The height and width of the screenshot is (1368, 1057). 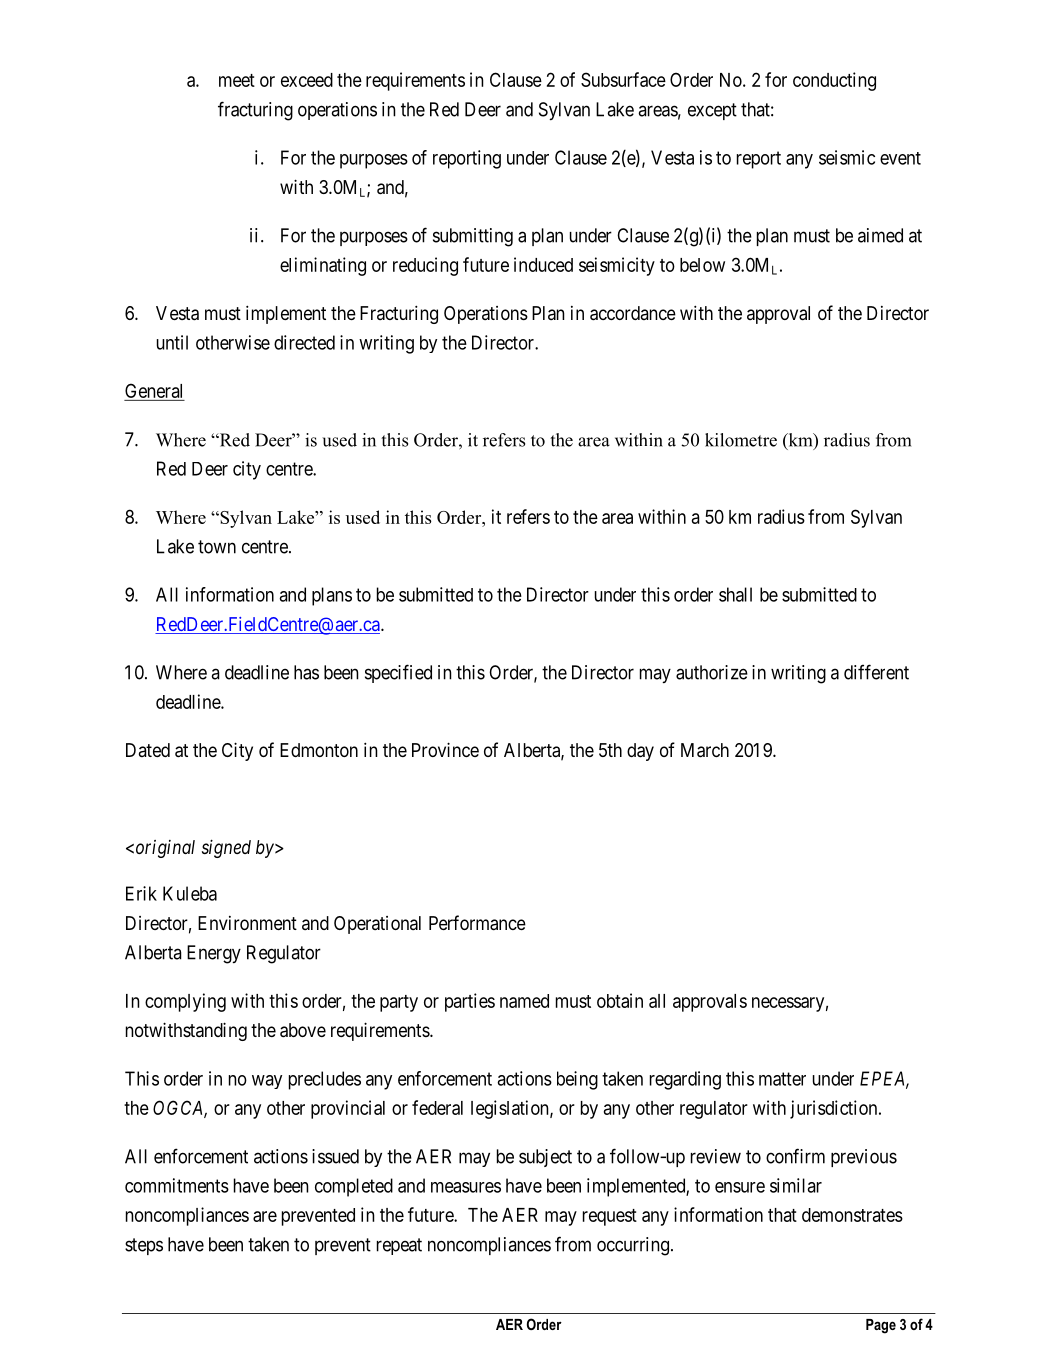 I want to click on has, so click(x=306, y=672).
